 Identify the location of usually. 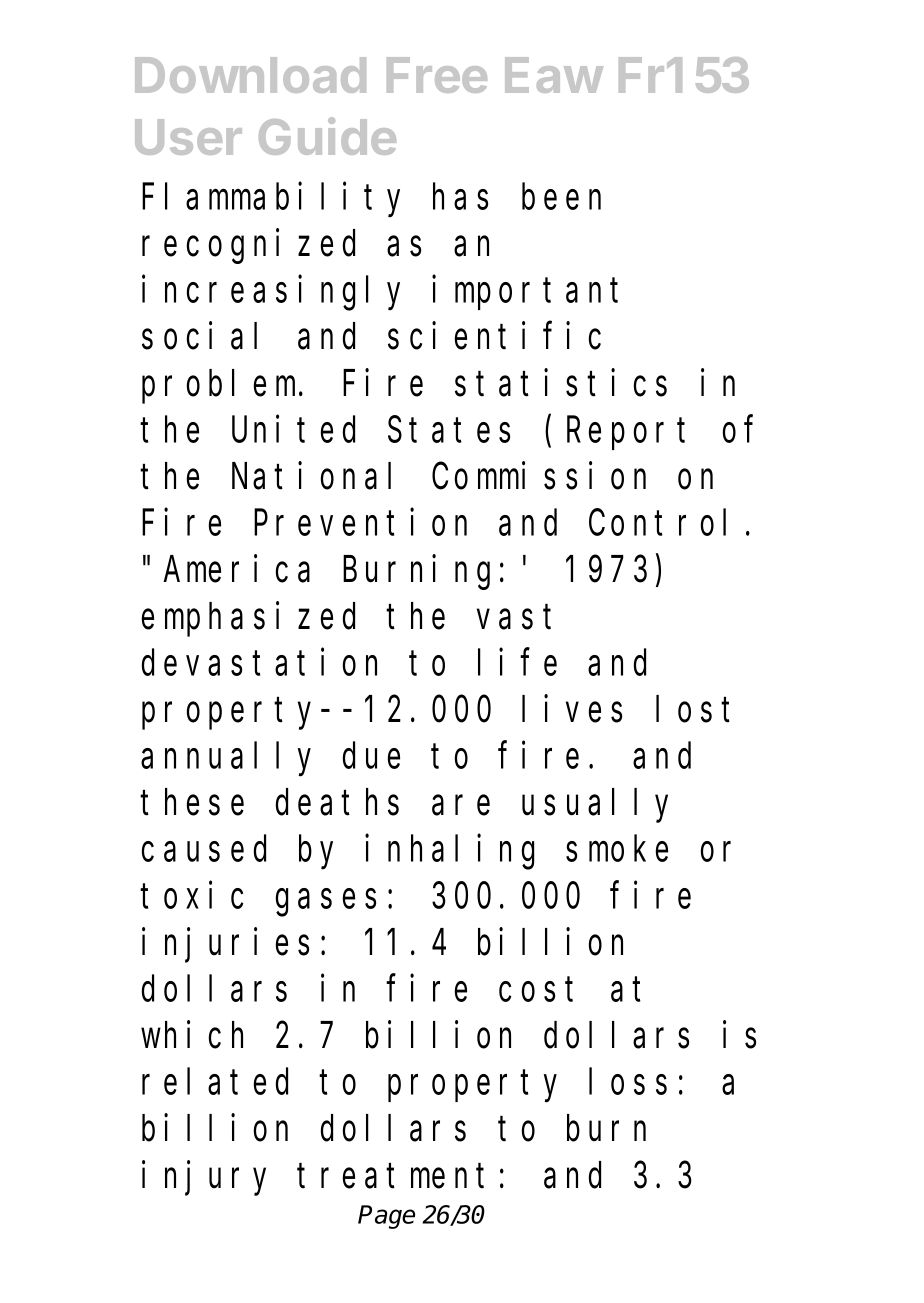
(595, 806).
